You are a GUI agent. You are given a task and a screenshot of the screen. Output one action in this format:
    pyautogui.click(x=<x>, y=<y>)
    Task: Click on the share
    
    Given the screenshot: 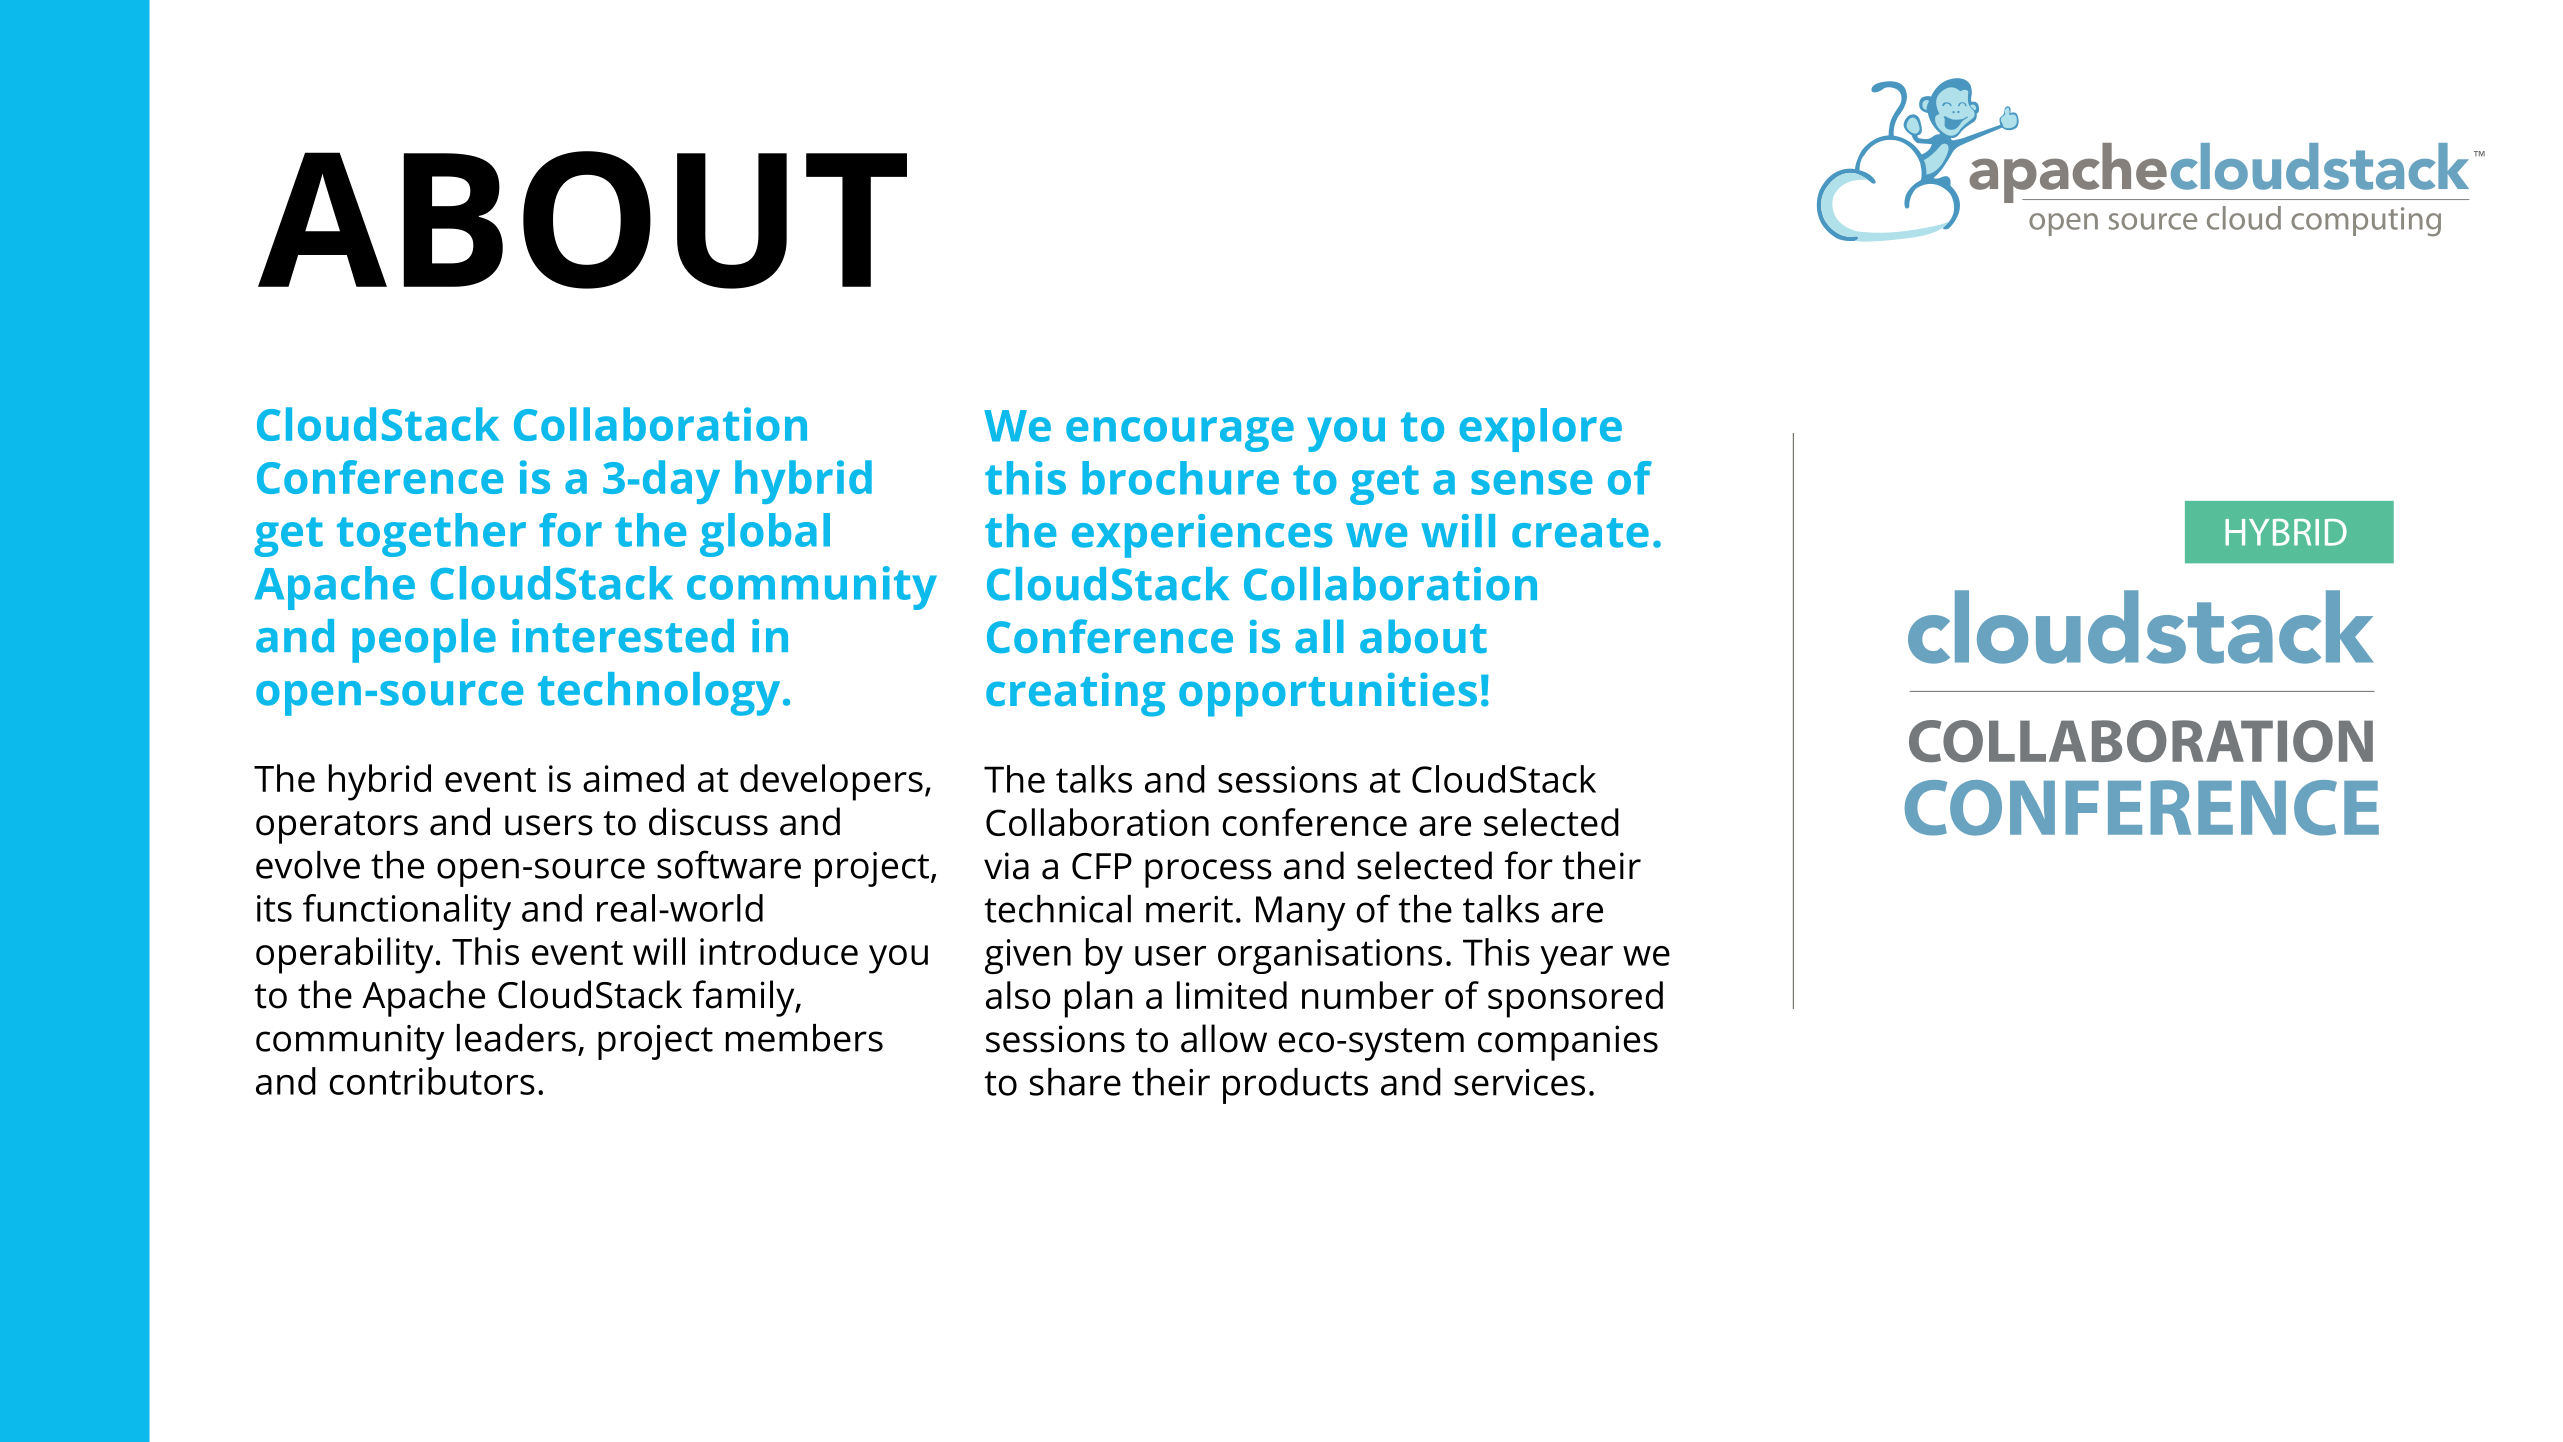 What is the action you would take?
    pyautogui.click(x=1075, y=1082)
